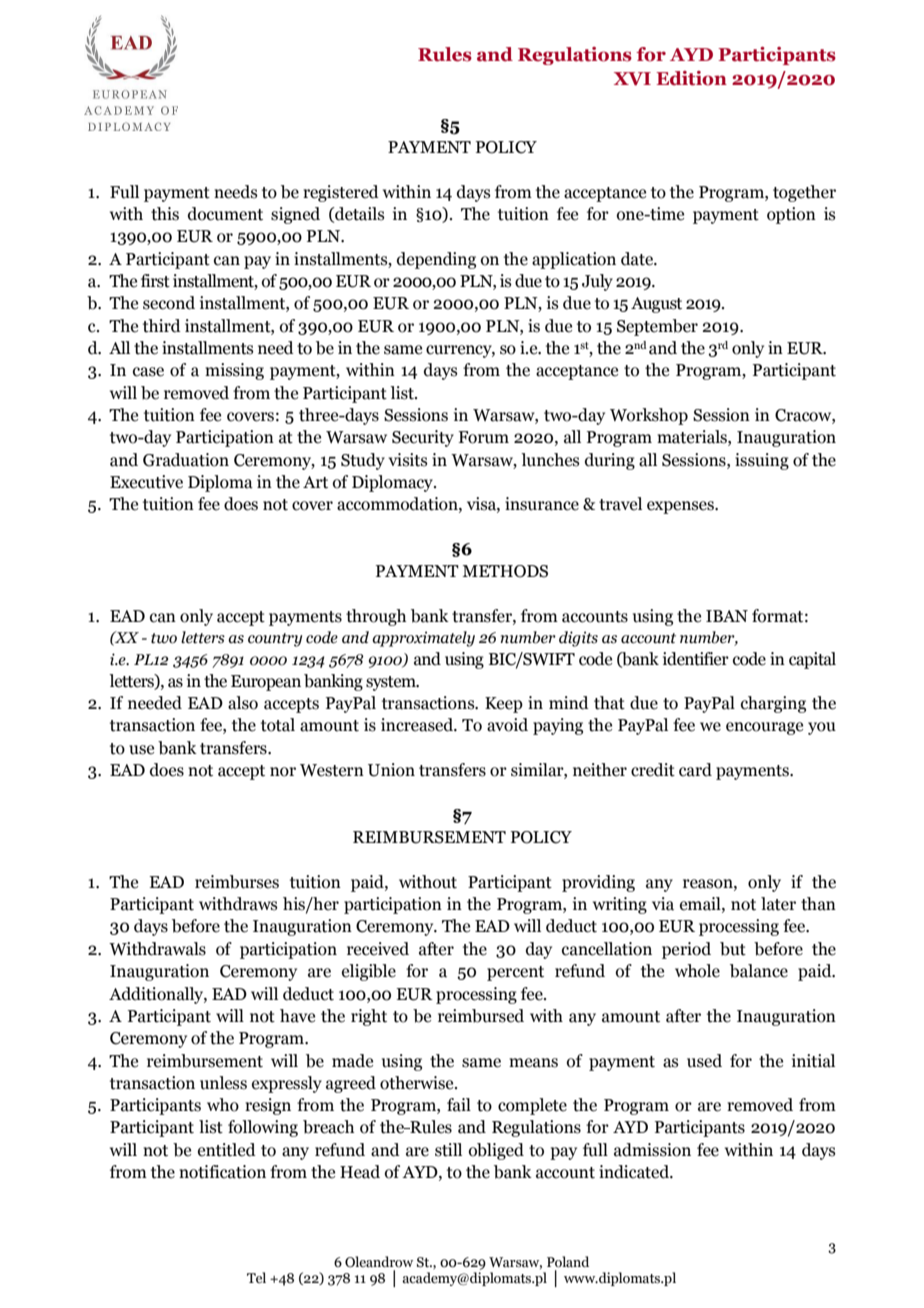 This image has width=924, height=1308. What do you see at coordinates (632, 79) in the image?
I see `XVI` at bounding box center [632, 79].
